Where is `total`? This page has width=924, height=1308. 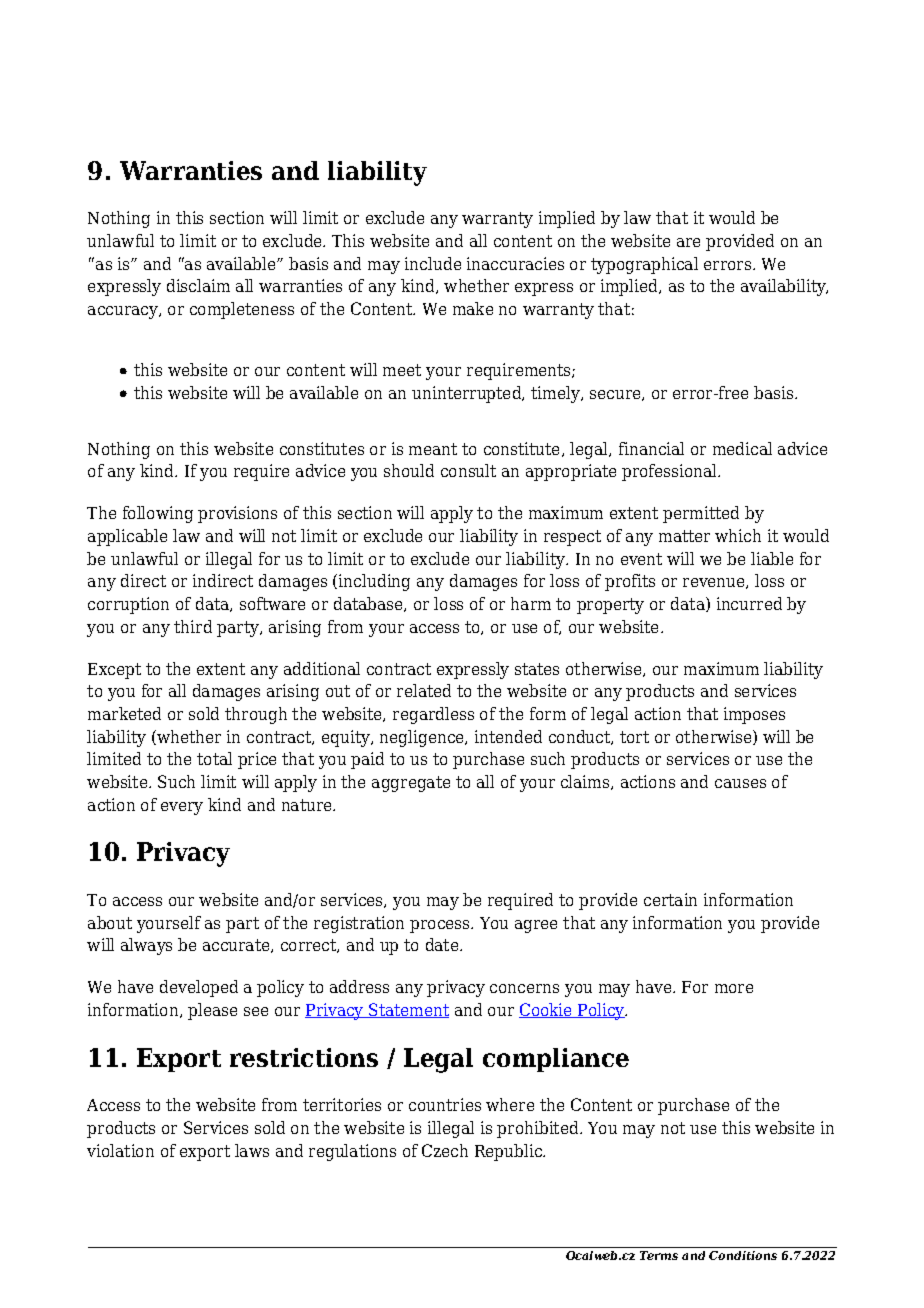 total is located at coordinates (214, 758).
